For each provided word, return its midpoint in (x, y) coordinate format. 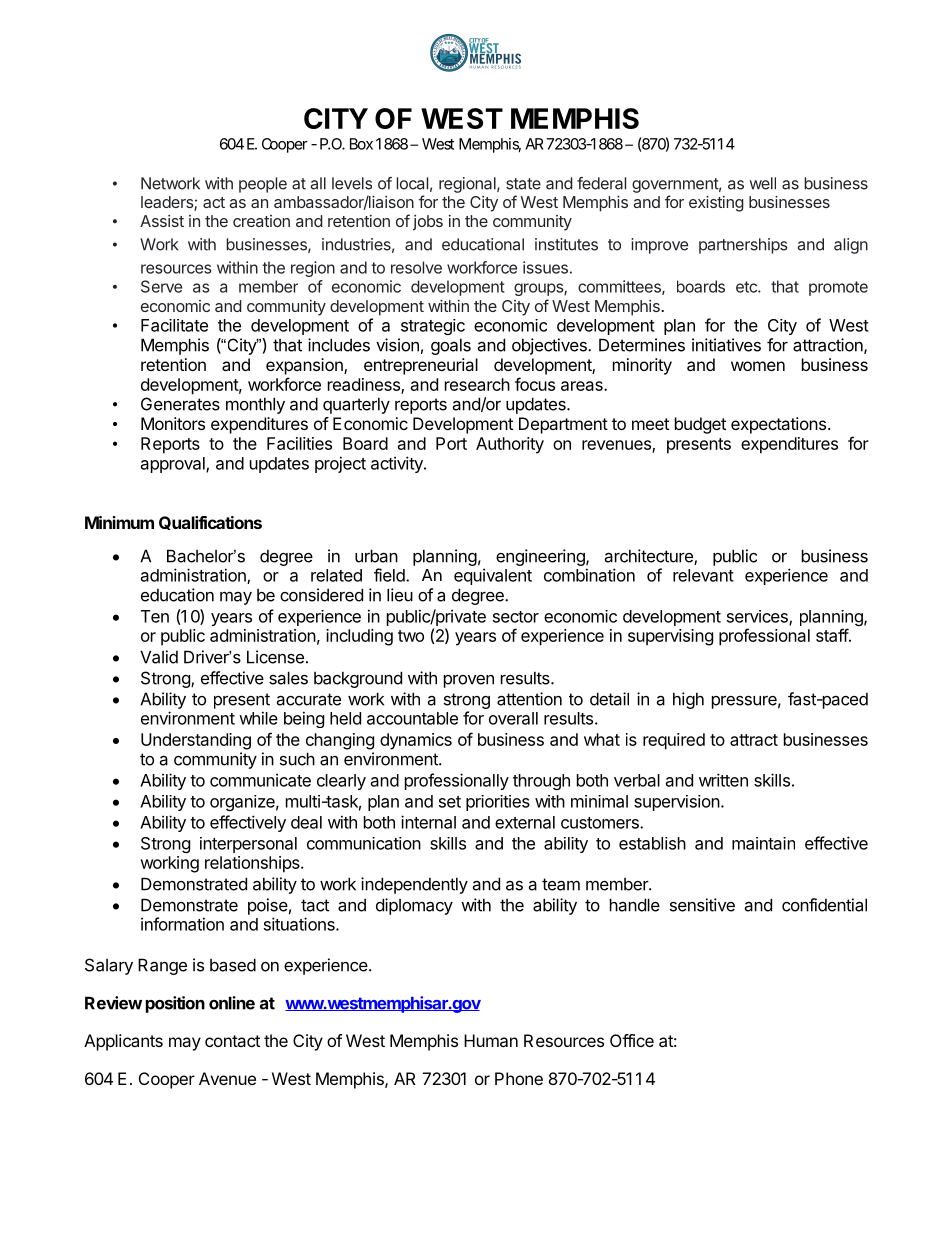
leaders (168, 203)
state (523, 184)
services (758, 617)
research (477, 384)
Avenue (227, 1078)
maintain (763, 843)
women (758, 366)
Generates (180, 404)
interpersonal (248, 845)
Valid (159, 657)
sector (516, 617)
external (525, 822)
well (762, 183)
